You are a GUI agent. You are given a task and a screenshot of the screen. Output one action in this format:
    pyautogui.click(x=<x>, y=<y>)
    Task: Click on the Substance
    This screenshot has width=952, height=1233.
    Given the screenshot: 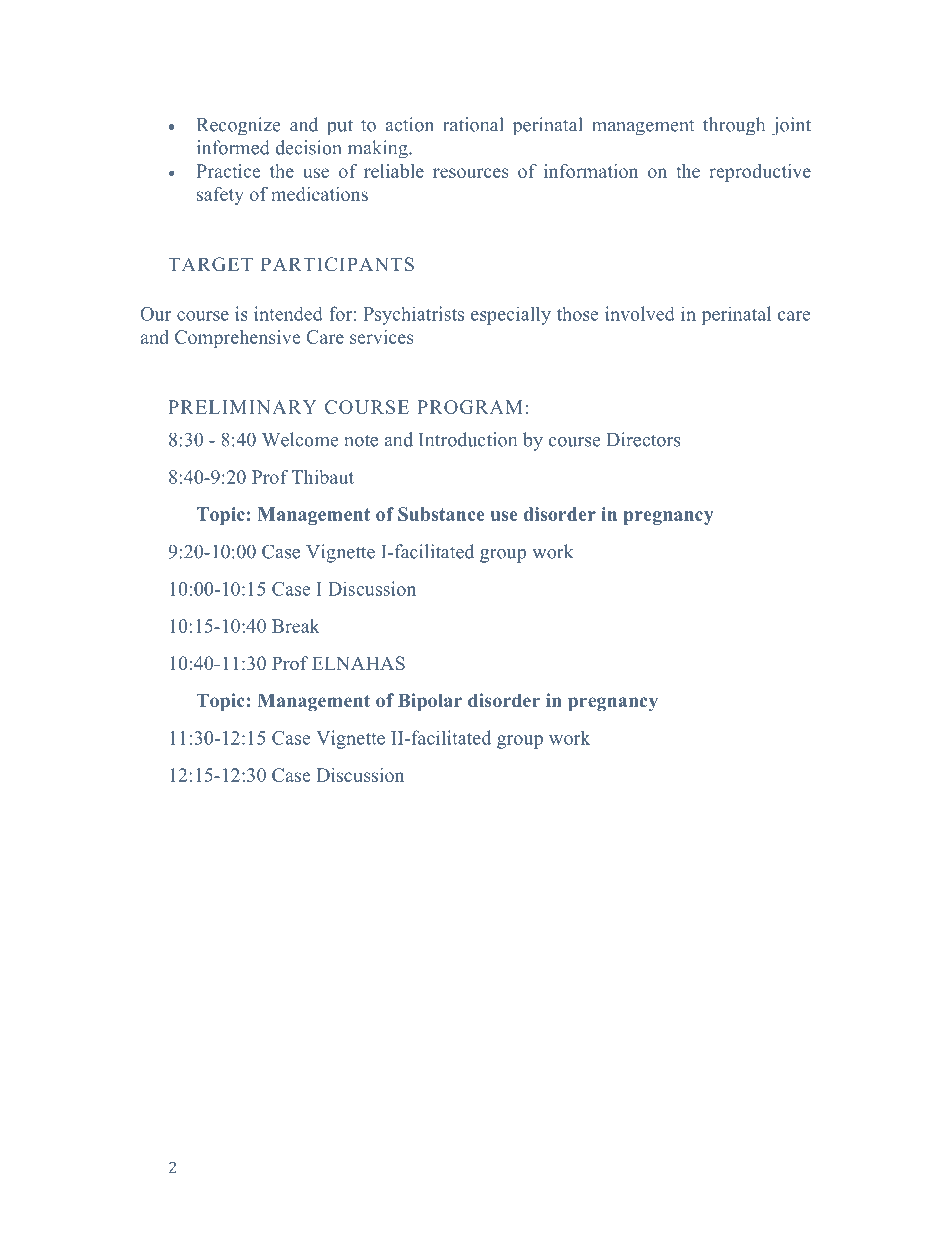 What is the action you would take?
    pyautogui.click(x=441, y=514)
